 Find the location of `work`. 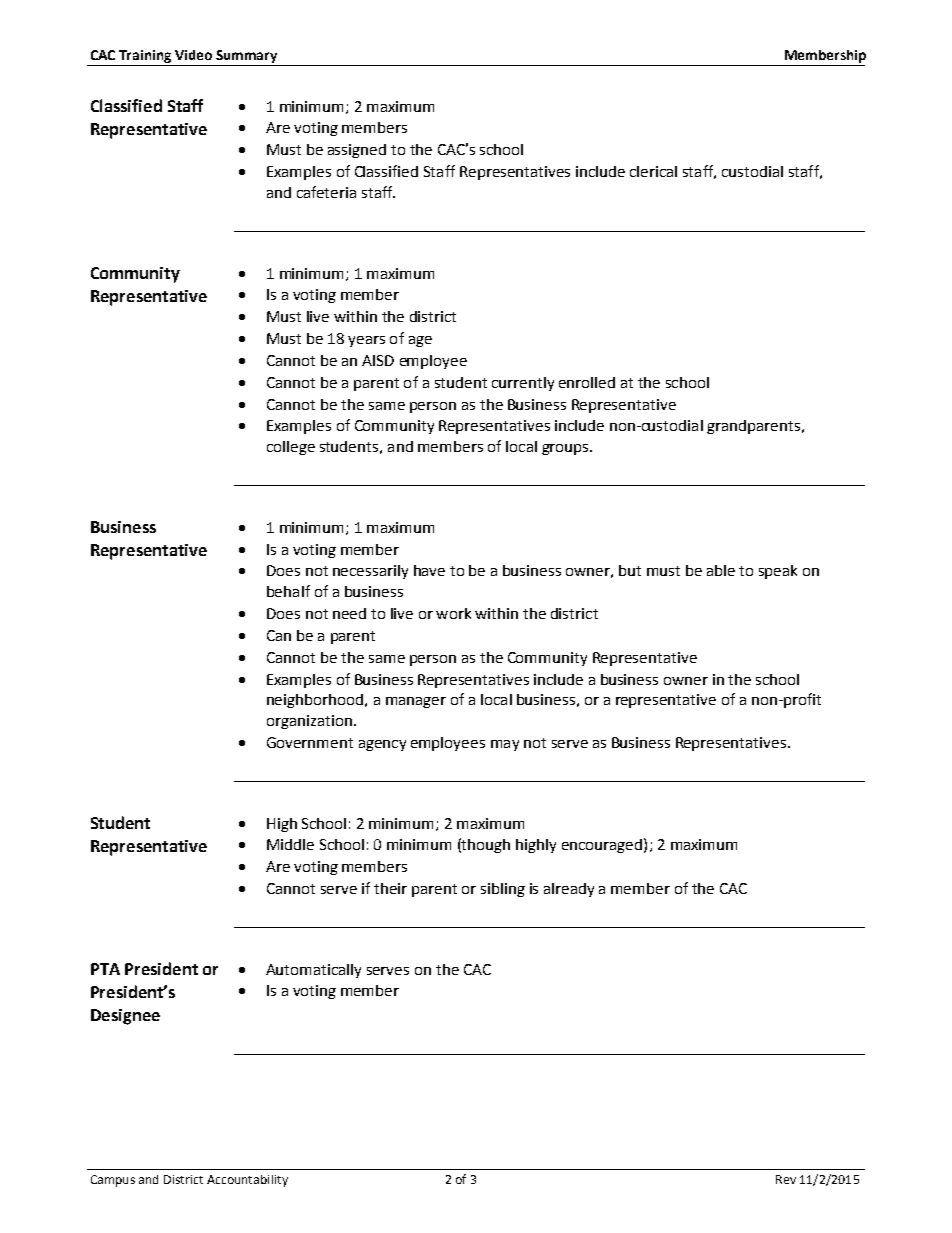

work is located at coordinates (453, 613).
